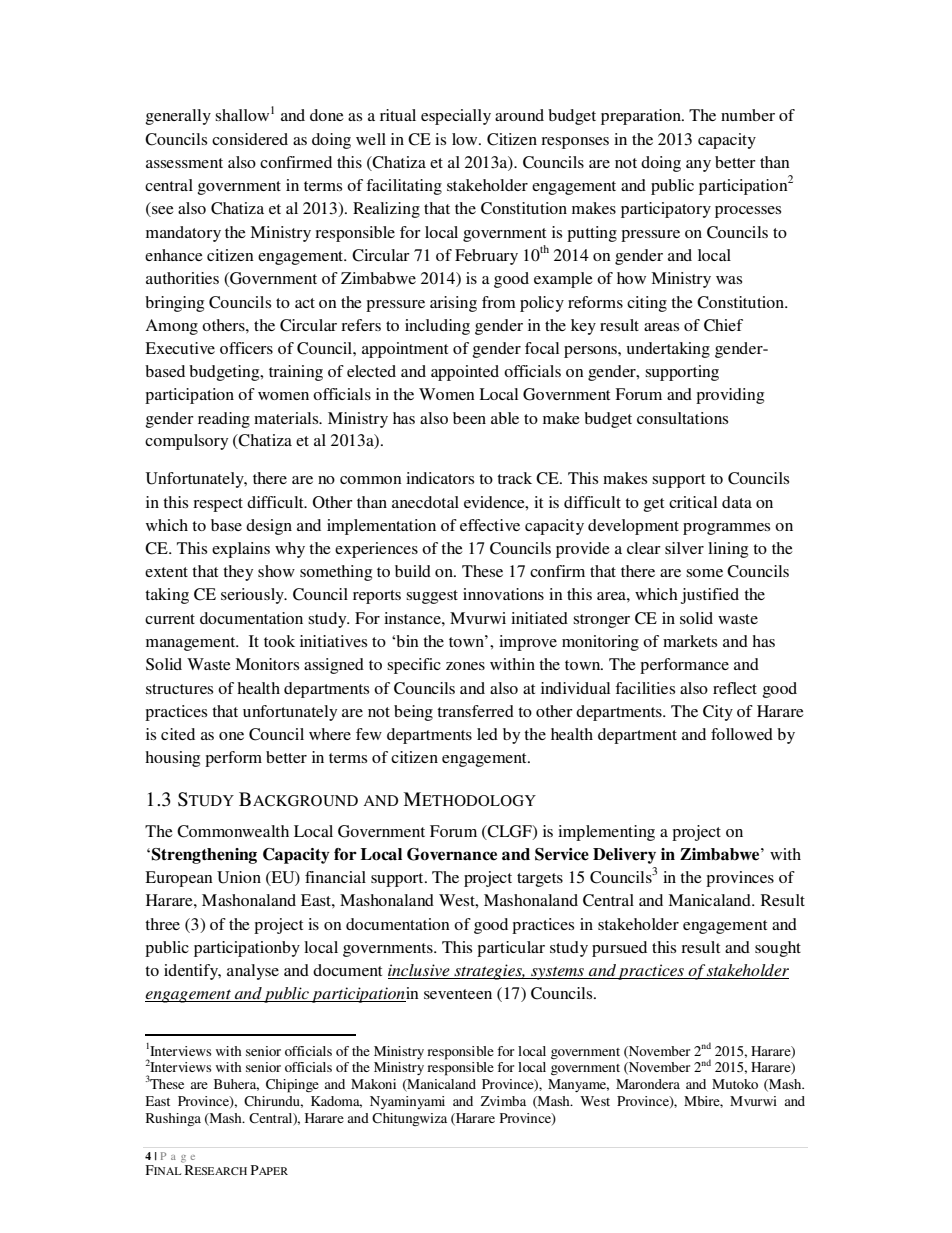  Describe the element at coordinates (250, 139) in the screenshot. I see `considered` at that location.
